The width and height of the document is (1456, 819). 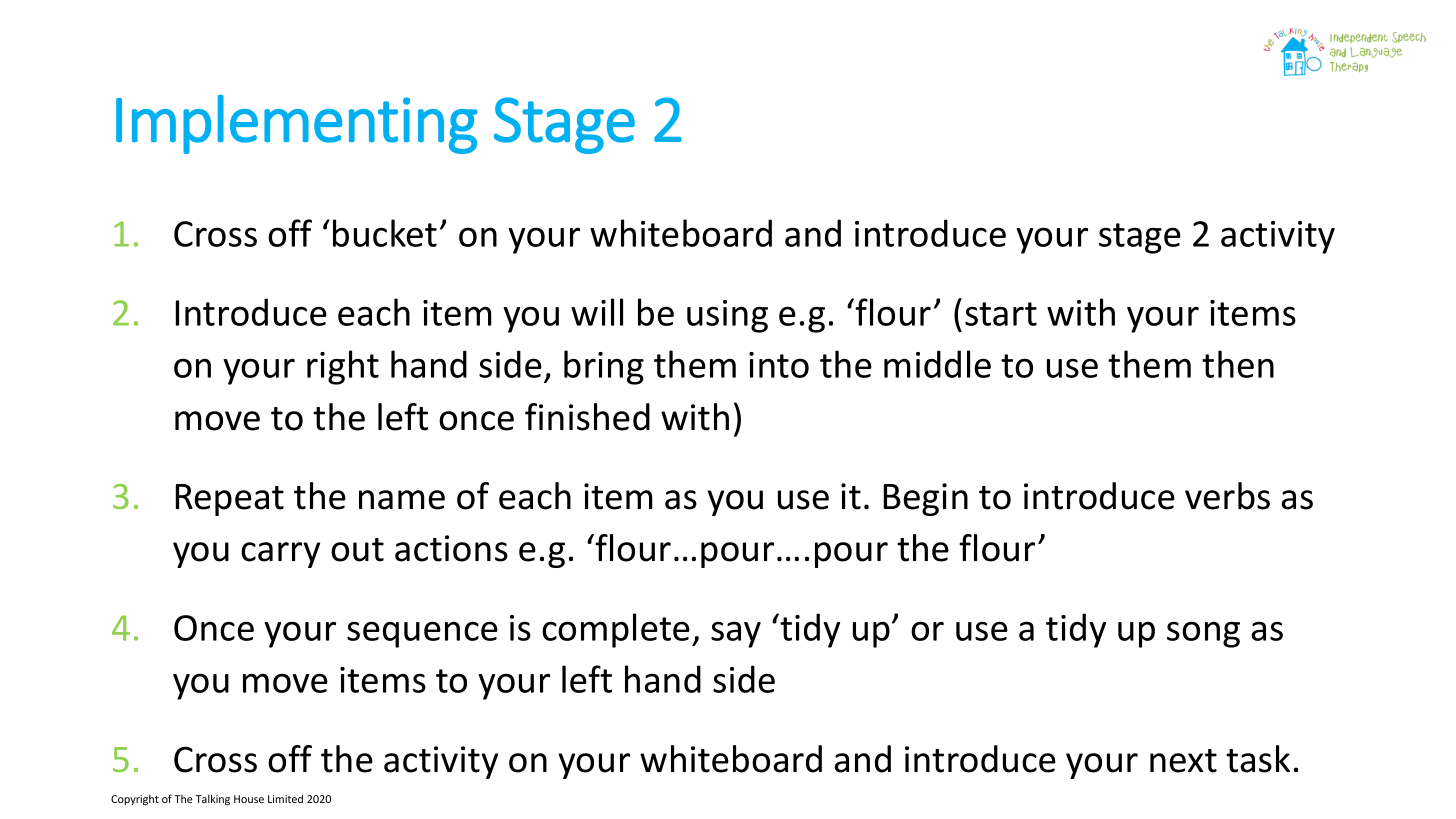 I want to click on start, so click(x=1001, y=314).
